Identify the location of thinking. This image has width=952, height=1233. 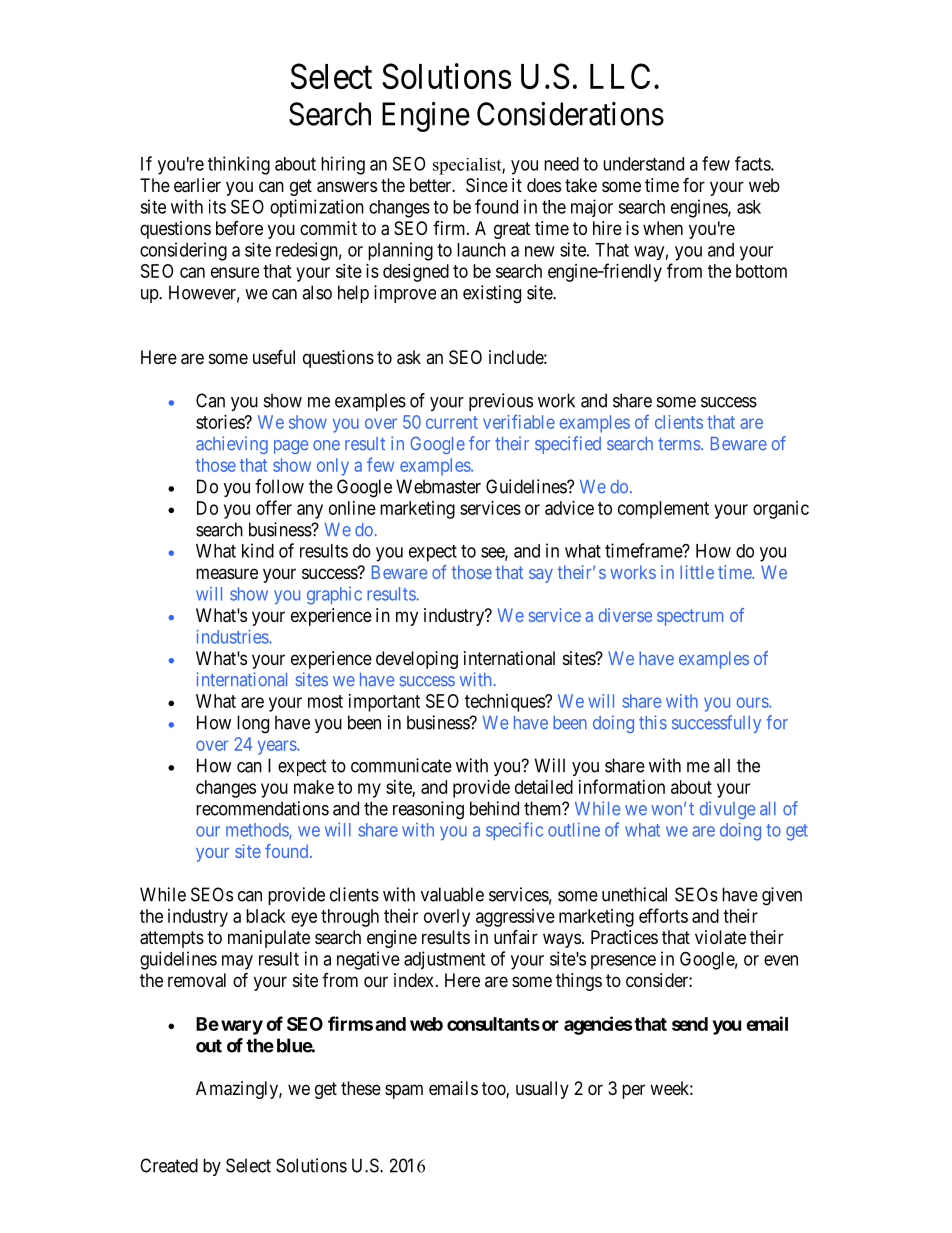
(239, 165).
